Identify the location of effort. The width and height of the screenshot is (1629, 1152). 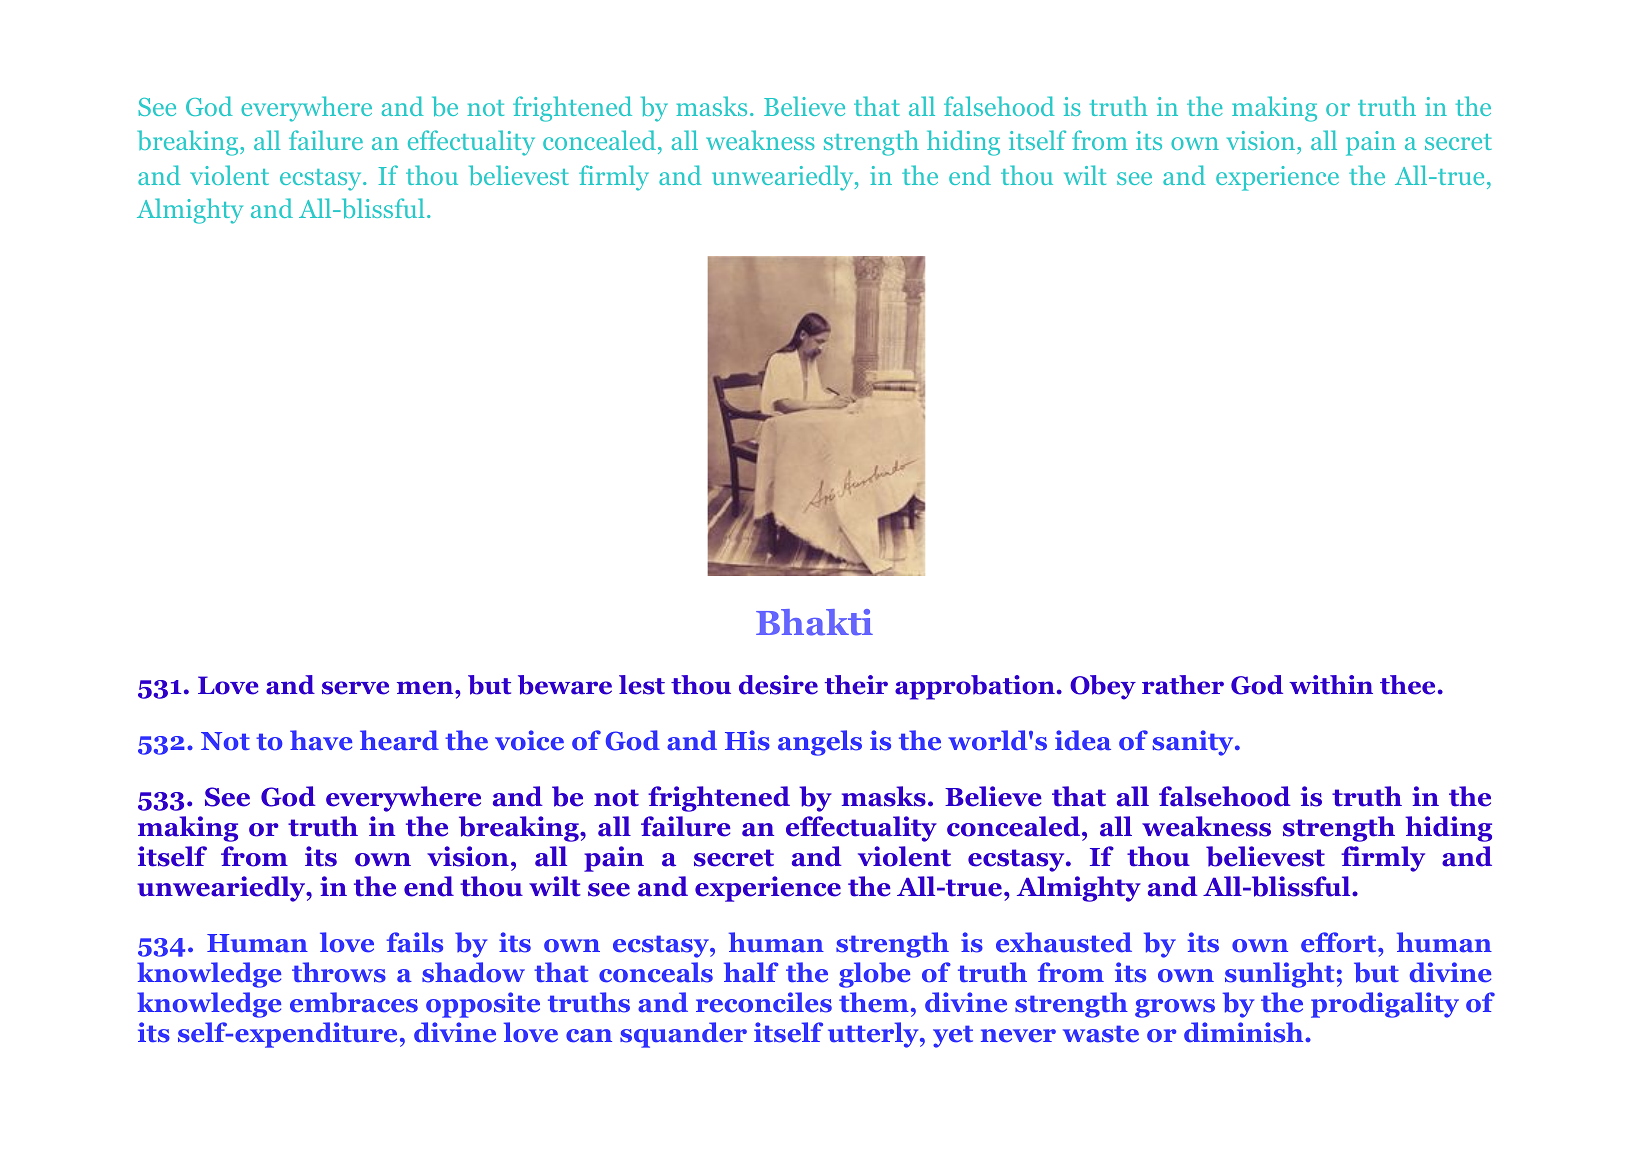
(1340, 942).
